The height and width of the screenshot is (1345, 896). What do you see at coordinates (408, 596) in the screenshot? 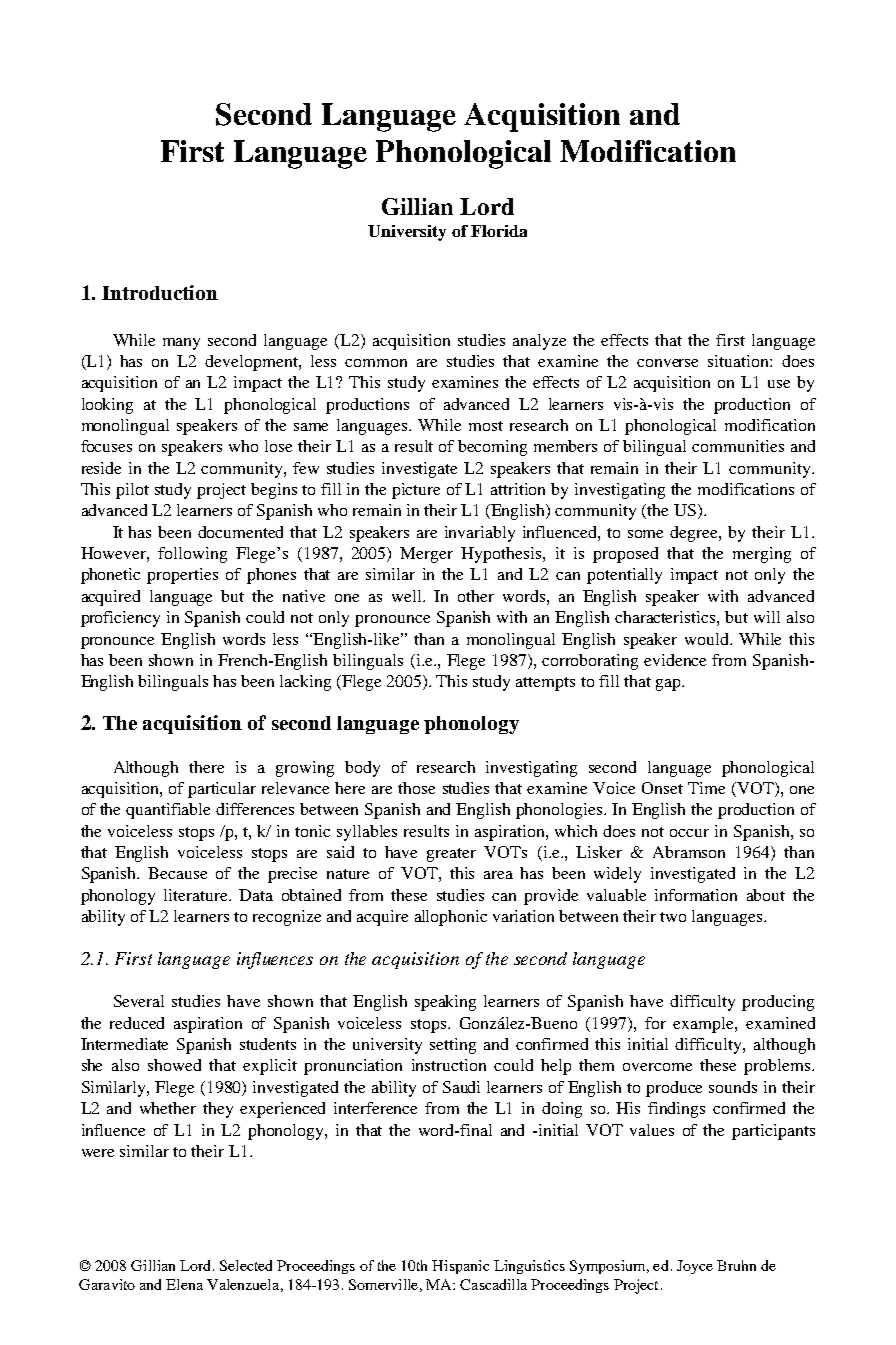
I see `well` at bounding box center [408, 596].
